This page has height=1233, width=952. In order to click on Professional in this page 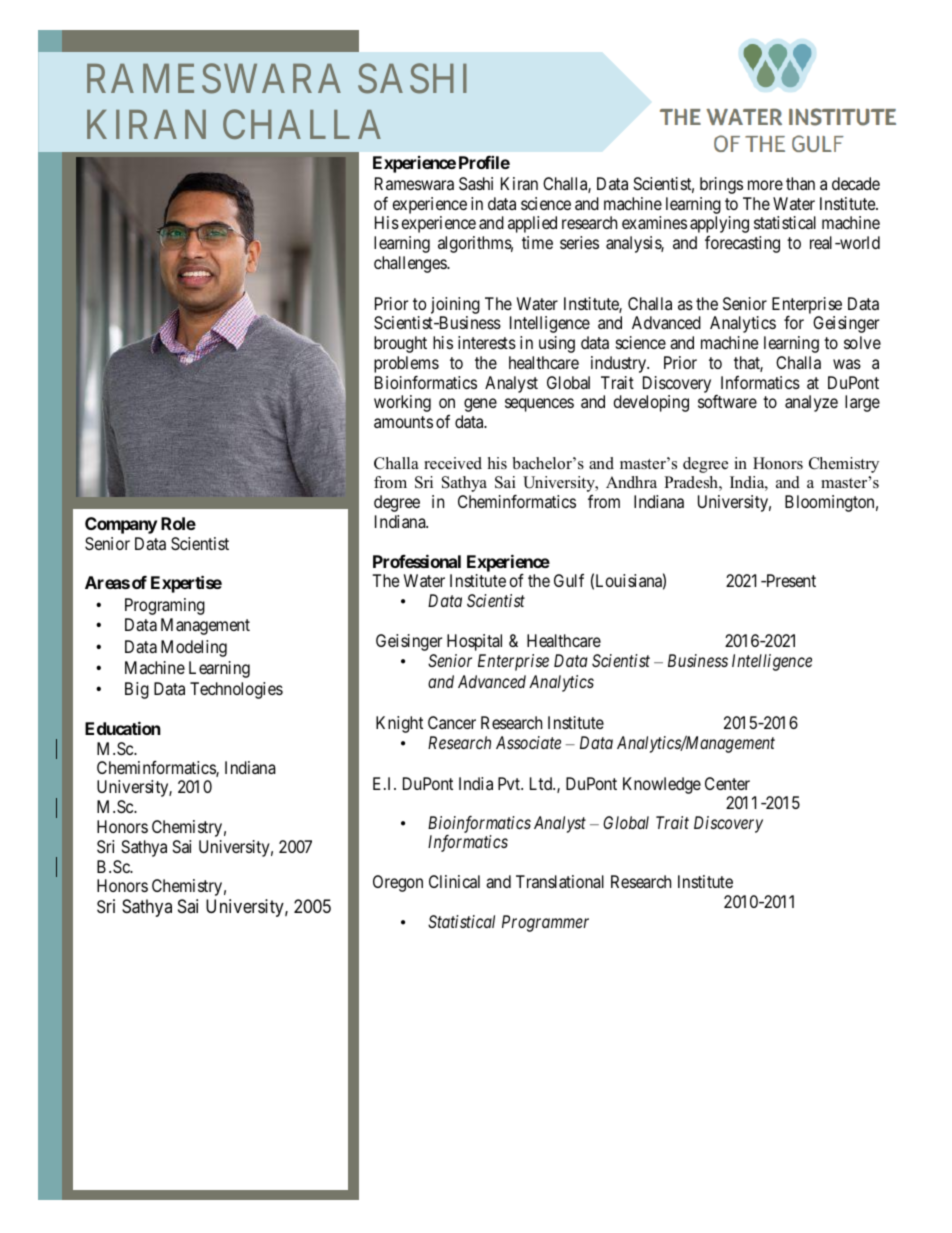, I will do `click(417, 561)`.
